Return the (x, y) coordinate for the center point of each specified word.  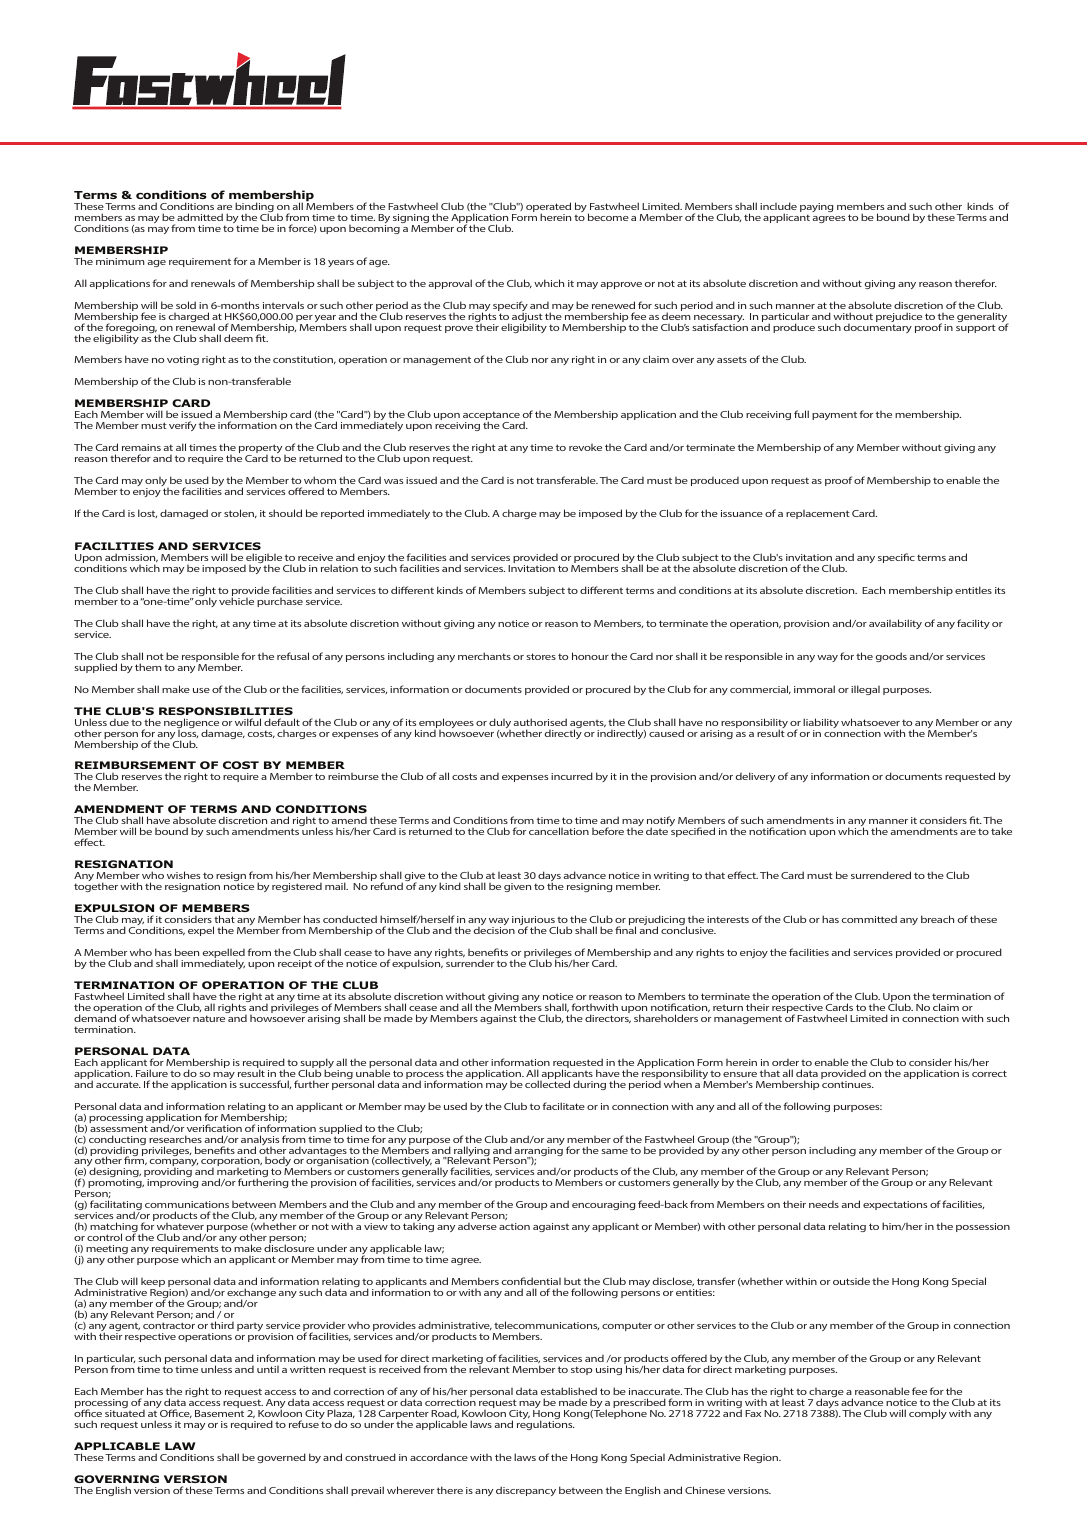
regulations (546, 1425)
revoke (585, 447)
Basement (219, 1413)
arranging (538, 1153)
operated (548, 208)
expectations (895, 1205)
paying (817, 209)
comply (928, 1414)
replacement (818, 514)
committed (869, 919)
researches (175, 1139)
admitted (200, 217)
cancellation (559, 831)
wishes (183, 875)
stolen (240, 513)
